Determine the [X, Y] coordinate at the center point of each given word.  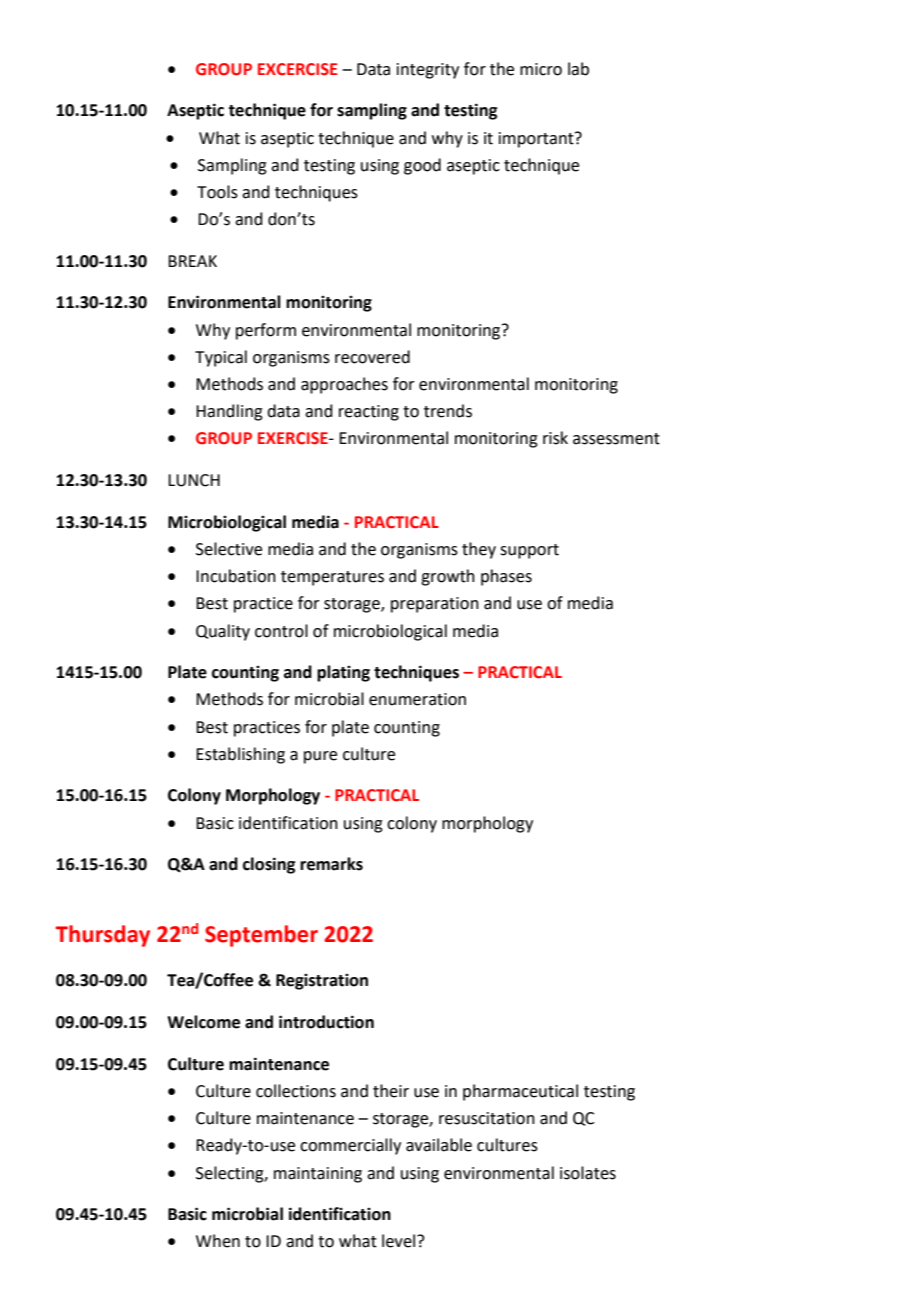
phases [506, 577]
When [218, 1241]
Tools [217, 192]
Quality [223, 632]
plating [343, 673]
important [537, 140]
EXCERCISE [298, 69]
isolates [588, 1173]
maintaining [318, 1175]
